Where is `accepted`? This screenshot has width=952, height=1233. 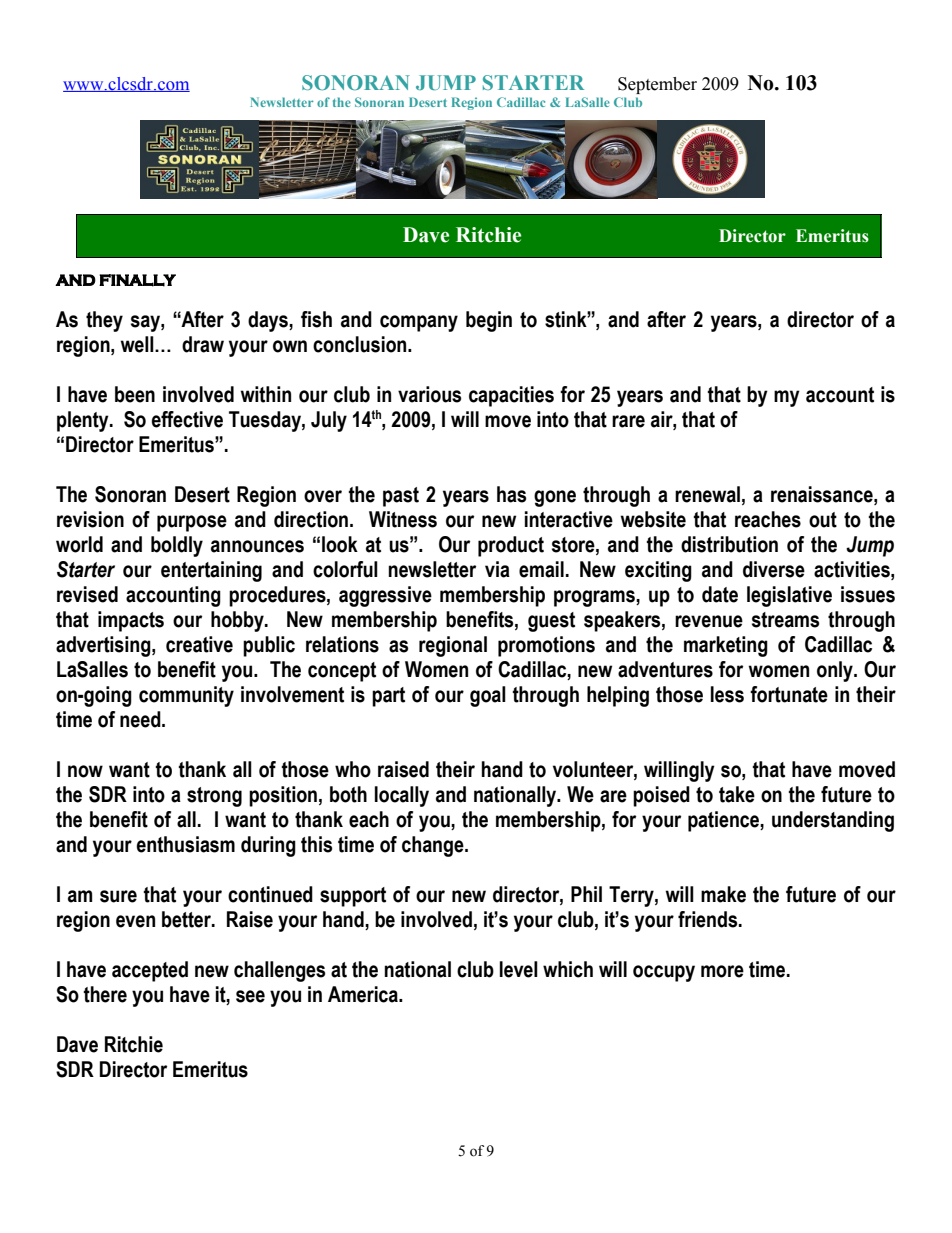 accepted is located at coordinates (150, 971).
